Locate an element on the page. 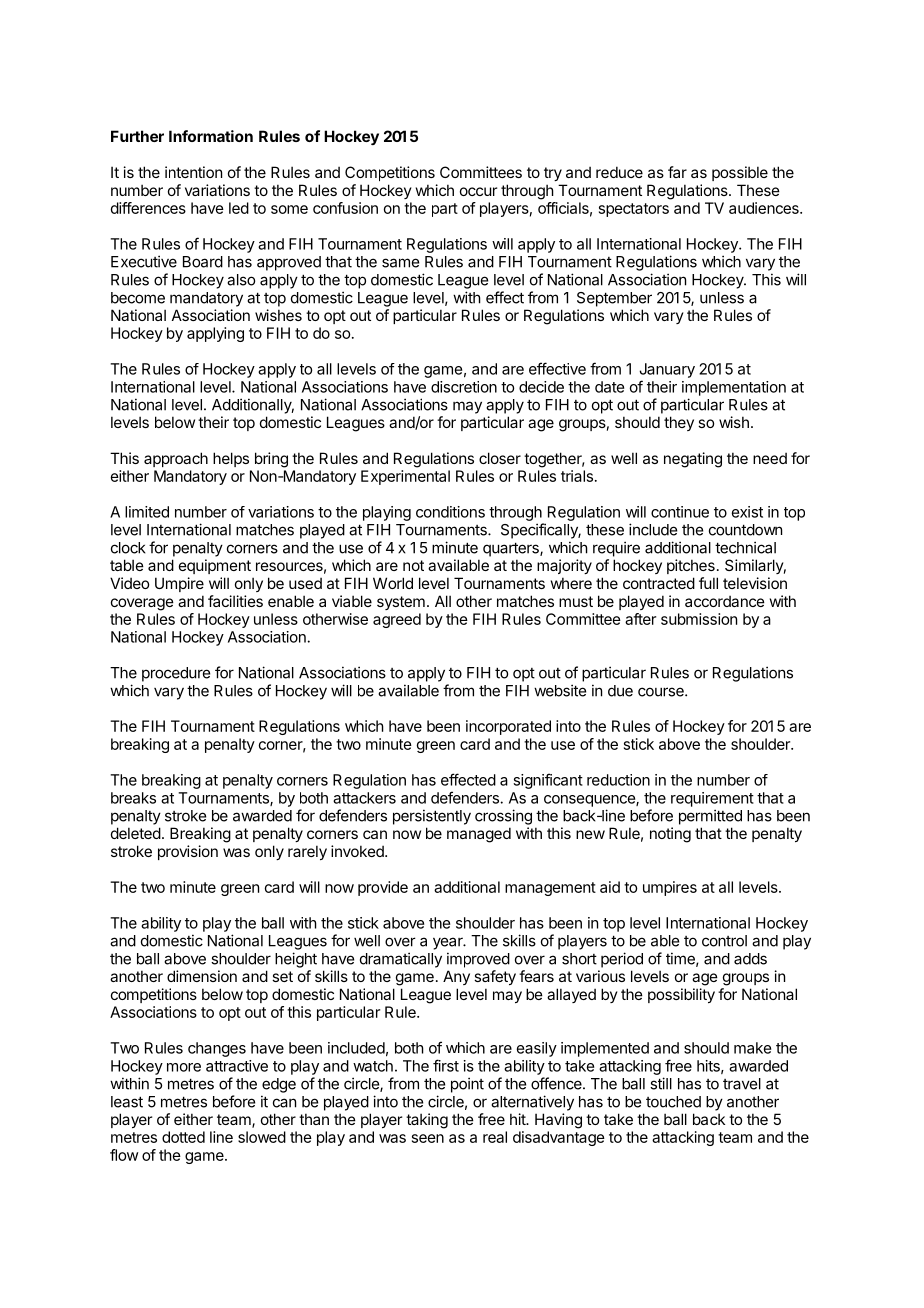 The height and width of the image is (1308, 924). provide is located at coordinates (383, 888).
